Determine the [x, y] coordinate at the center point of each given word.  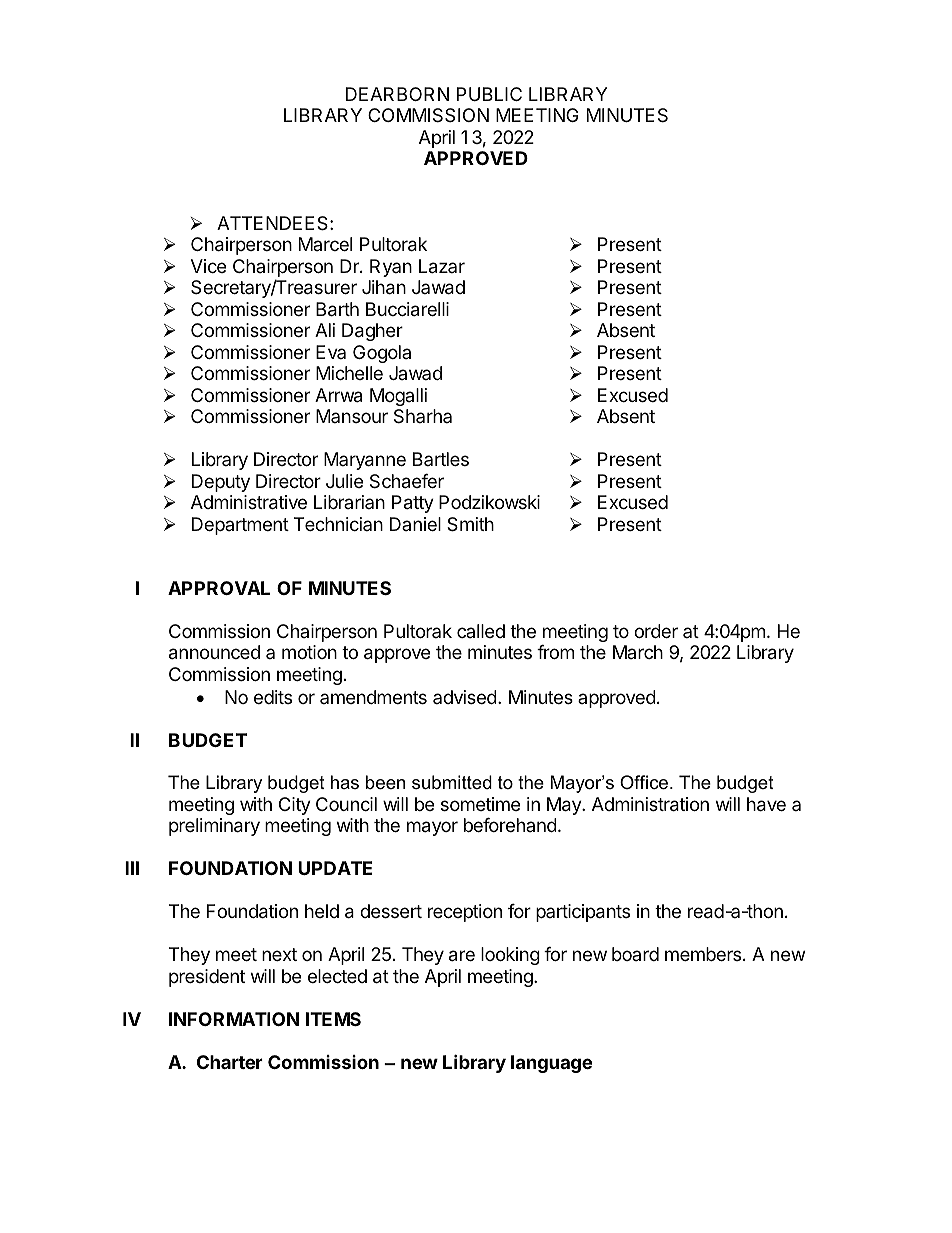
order [656, 631]
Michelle [349, 373]
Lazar [442, 266]
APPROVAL [219, 588]
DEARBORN [397, 94]
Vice [208, 266]
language [551, 1064]
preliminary [214, 827]
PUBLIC [489, 94]
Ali [325, 330]
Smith [470, 524]
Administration [650, 804]
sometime [480, 804]
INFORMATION [234, 1019]
